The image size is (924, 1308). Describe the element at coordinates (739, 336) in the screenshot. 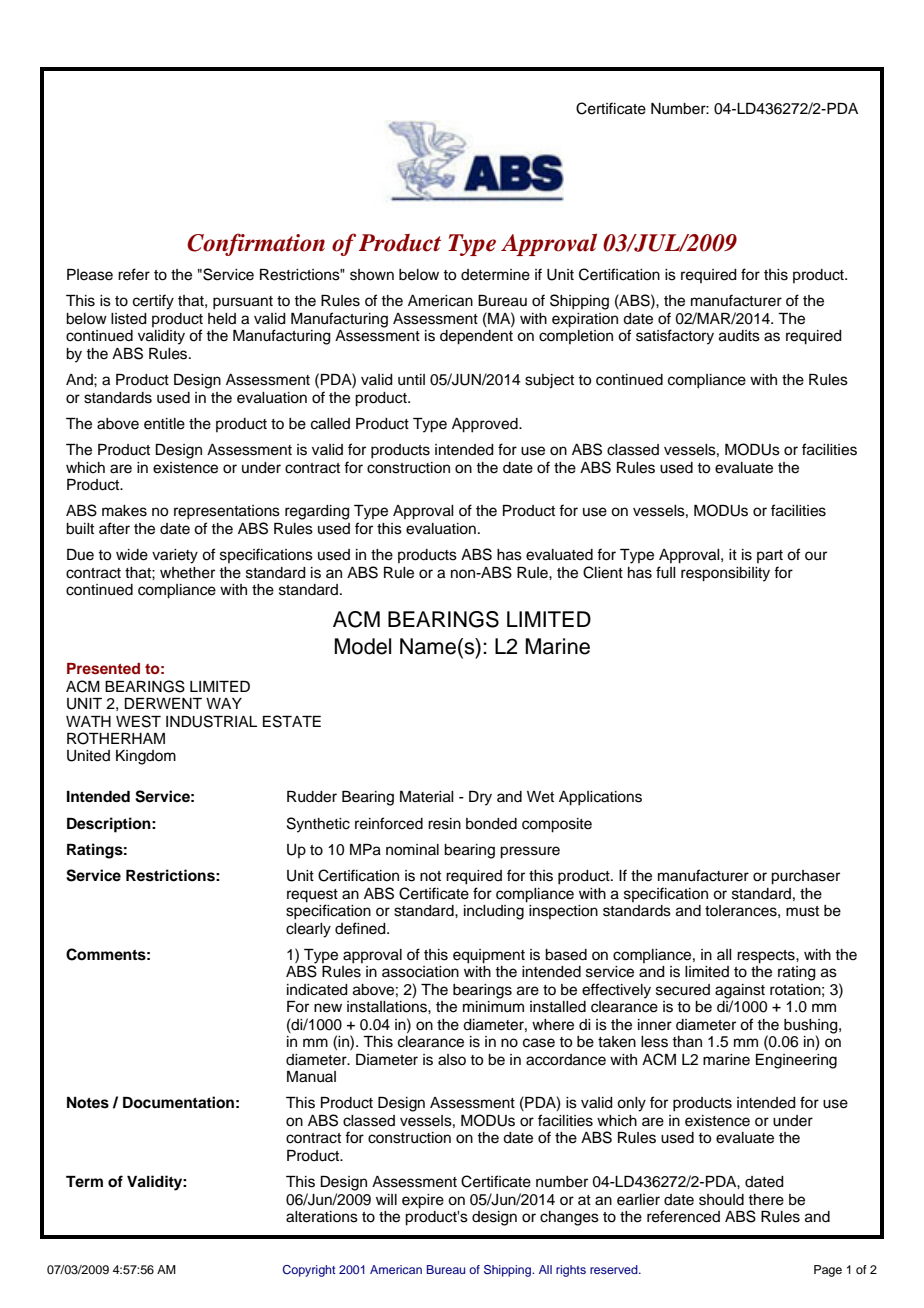

I see `audits` at that location.
